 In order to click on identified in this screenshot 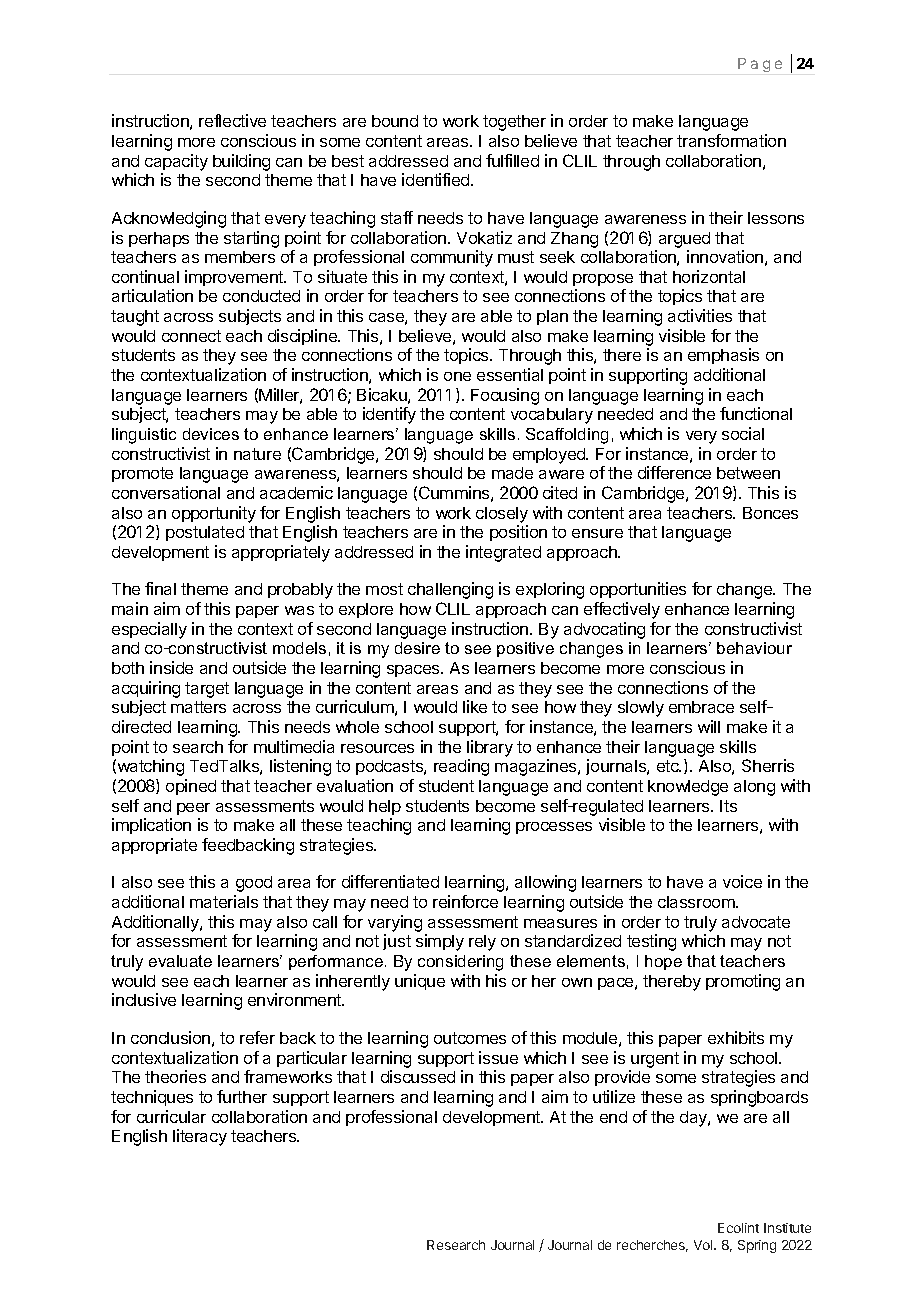, I will do `click(437, 179)`.
